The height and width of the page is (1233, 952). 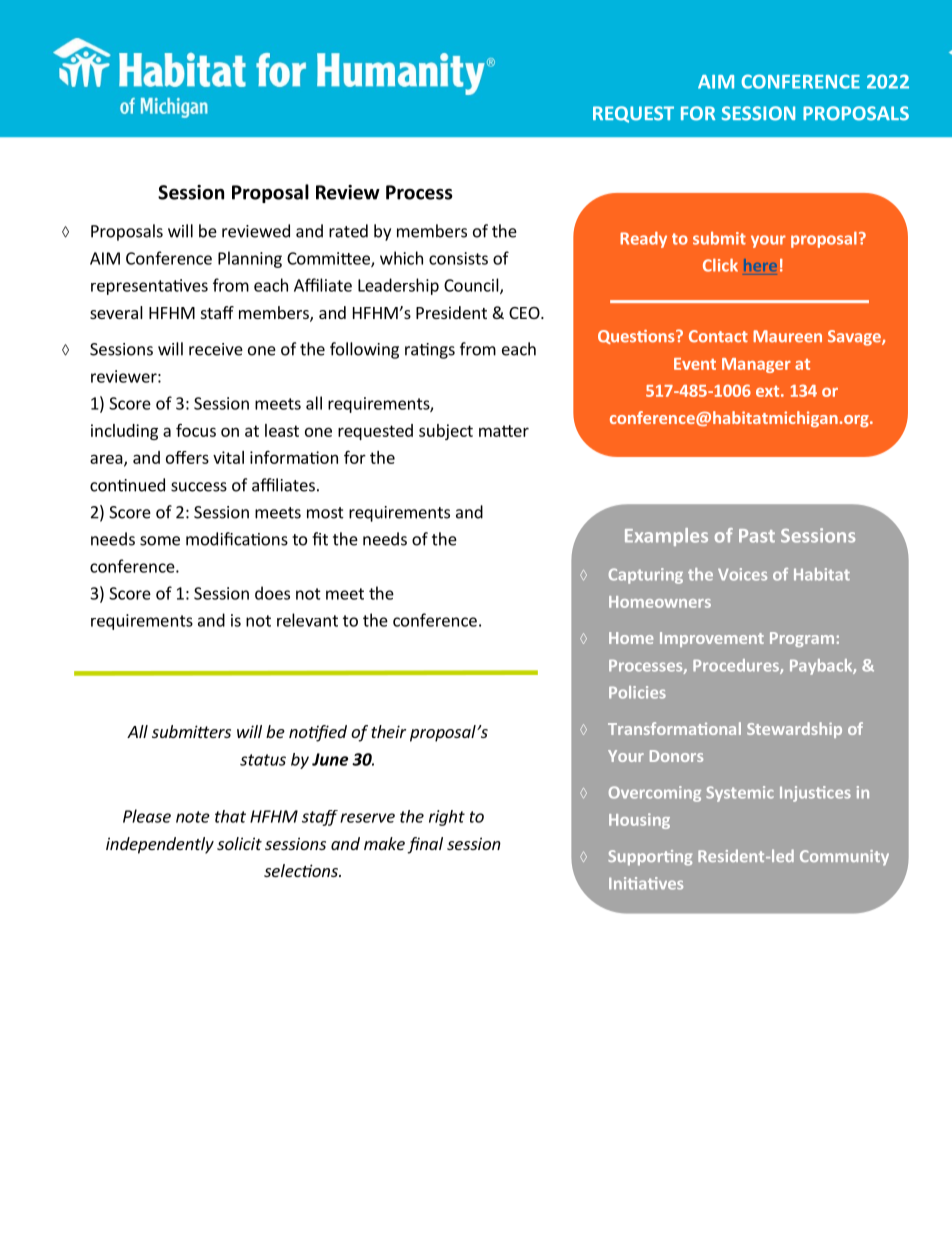 I want to click on final, so click(x=425, y=845).
